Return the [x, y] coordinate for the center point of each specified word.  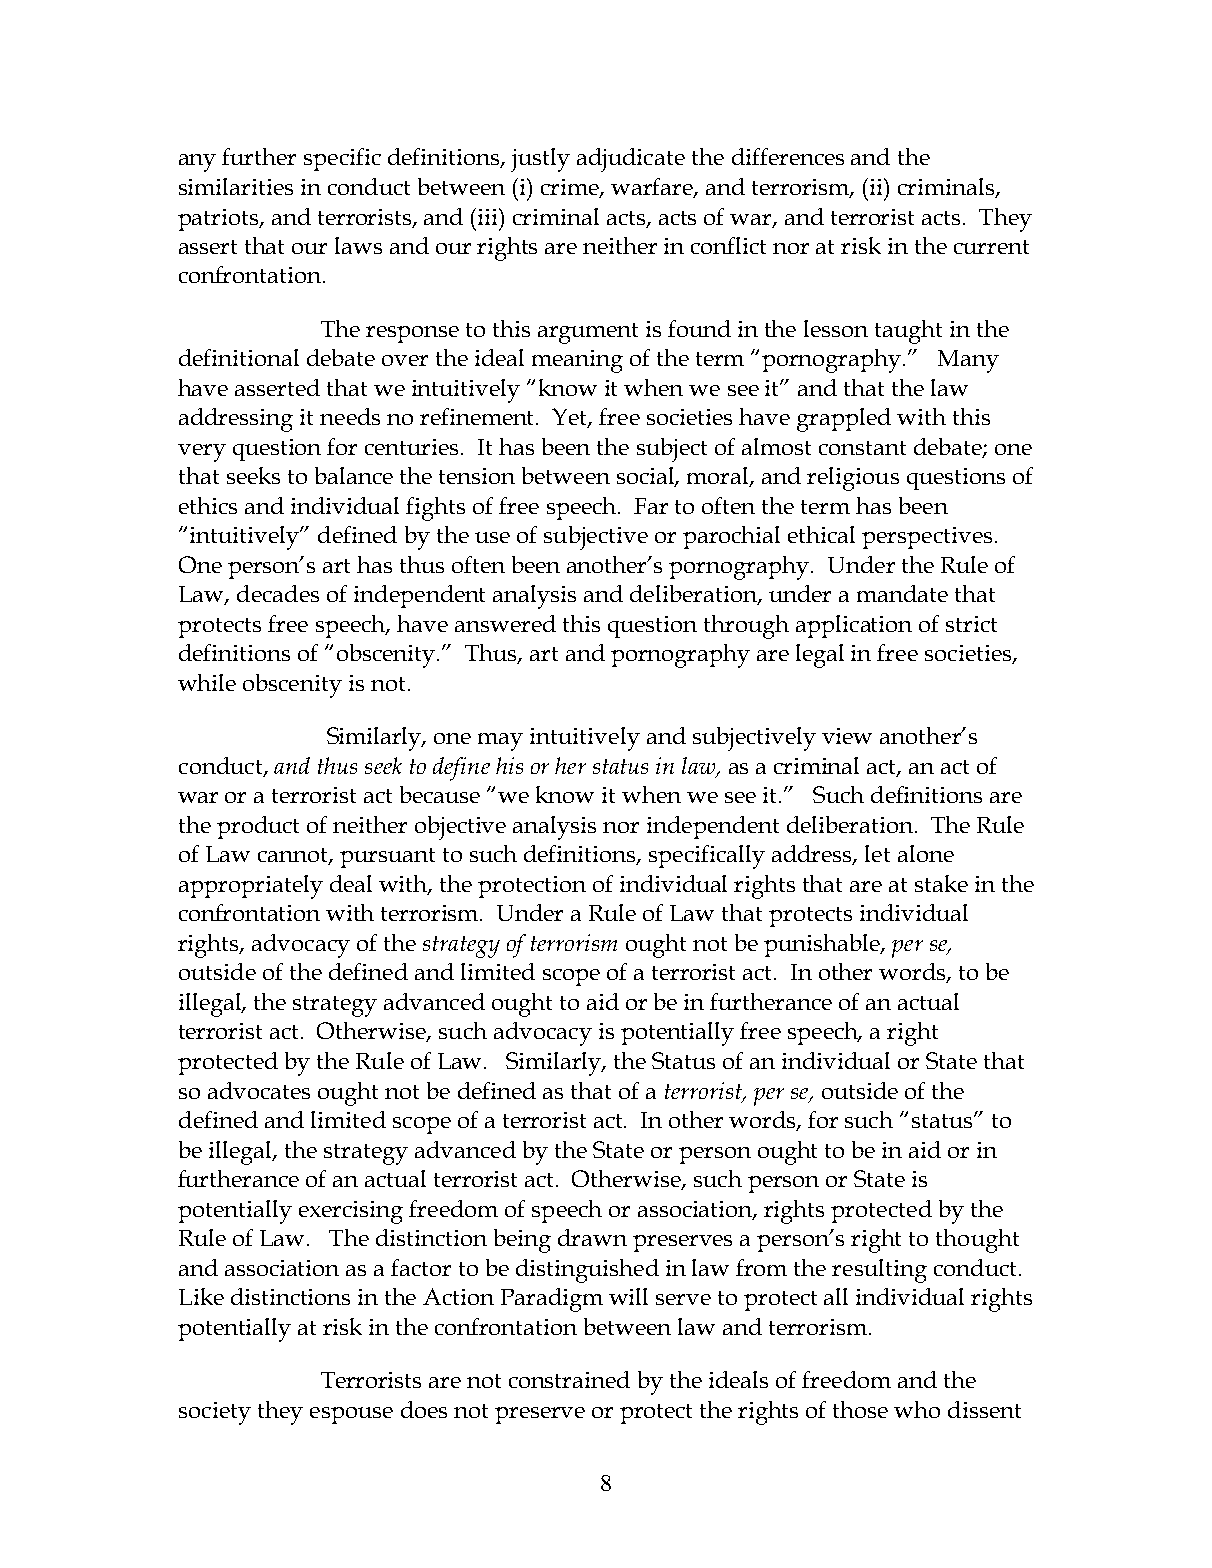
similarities [236, 186]
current [991, 247]
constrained [569, 1379]
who [917, 1409]
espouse [351, 1415]
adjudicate [631, 160]
